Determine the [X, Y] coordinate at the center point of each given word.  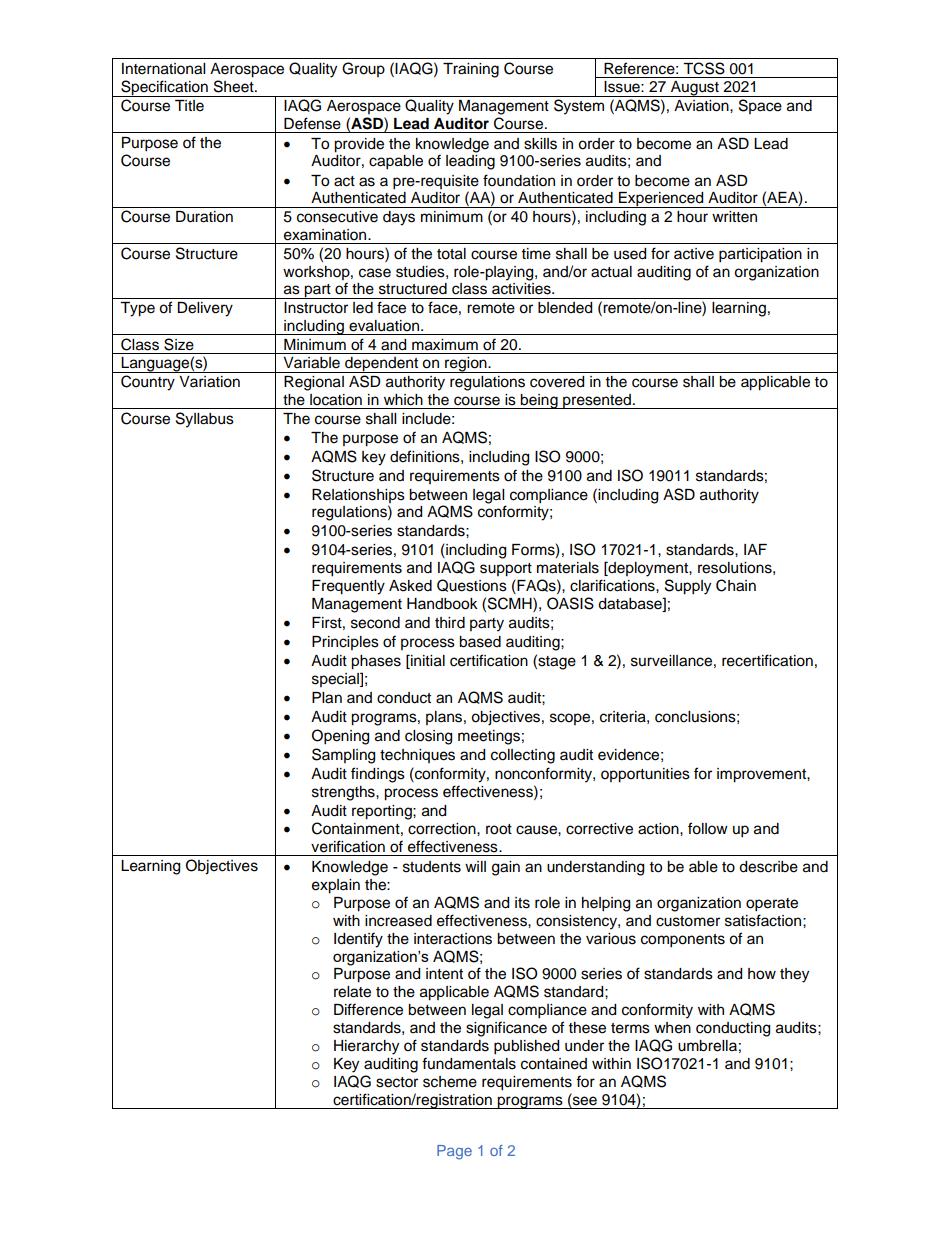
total [451, 254]
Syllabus [205, 420]
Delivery [205, 309]
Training [471, 70]
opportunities [645, 775]
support [506, 570]
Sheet [235, 86]
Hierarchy [366, 1047]
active [694, 254]
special [336, 680]
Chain [736, 585]
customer [688, 921]
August [695, 89]
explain [336, 886]
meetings [489, 737]
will [475, 866]
